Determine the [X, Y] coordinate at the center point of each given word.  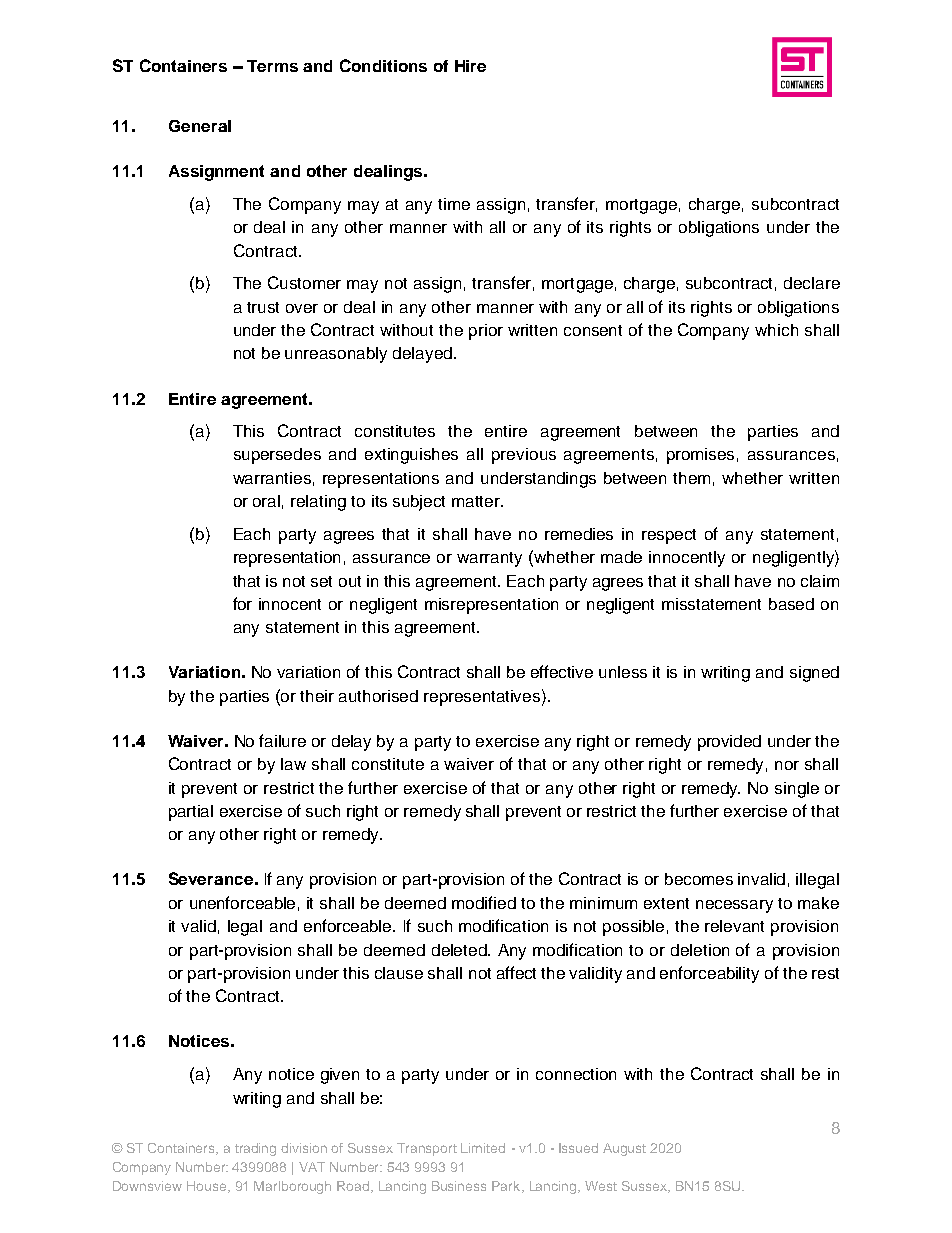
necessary [734, 906]
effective [562, 671]
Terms [272, 66]
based [791, 604]
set [321, 581]
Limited [483, 1148]
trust [263, 307]
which [776, 330]
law [293, 764]
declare [812, 283]
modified [484, 902]
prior [486, 332]
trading [255, 1149]
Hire [470, 66]
